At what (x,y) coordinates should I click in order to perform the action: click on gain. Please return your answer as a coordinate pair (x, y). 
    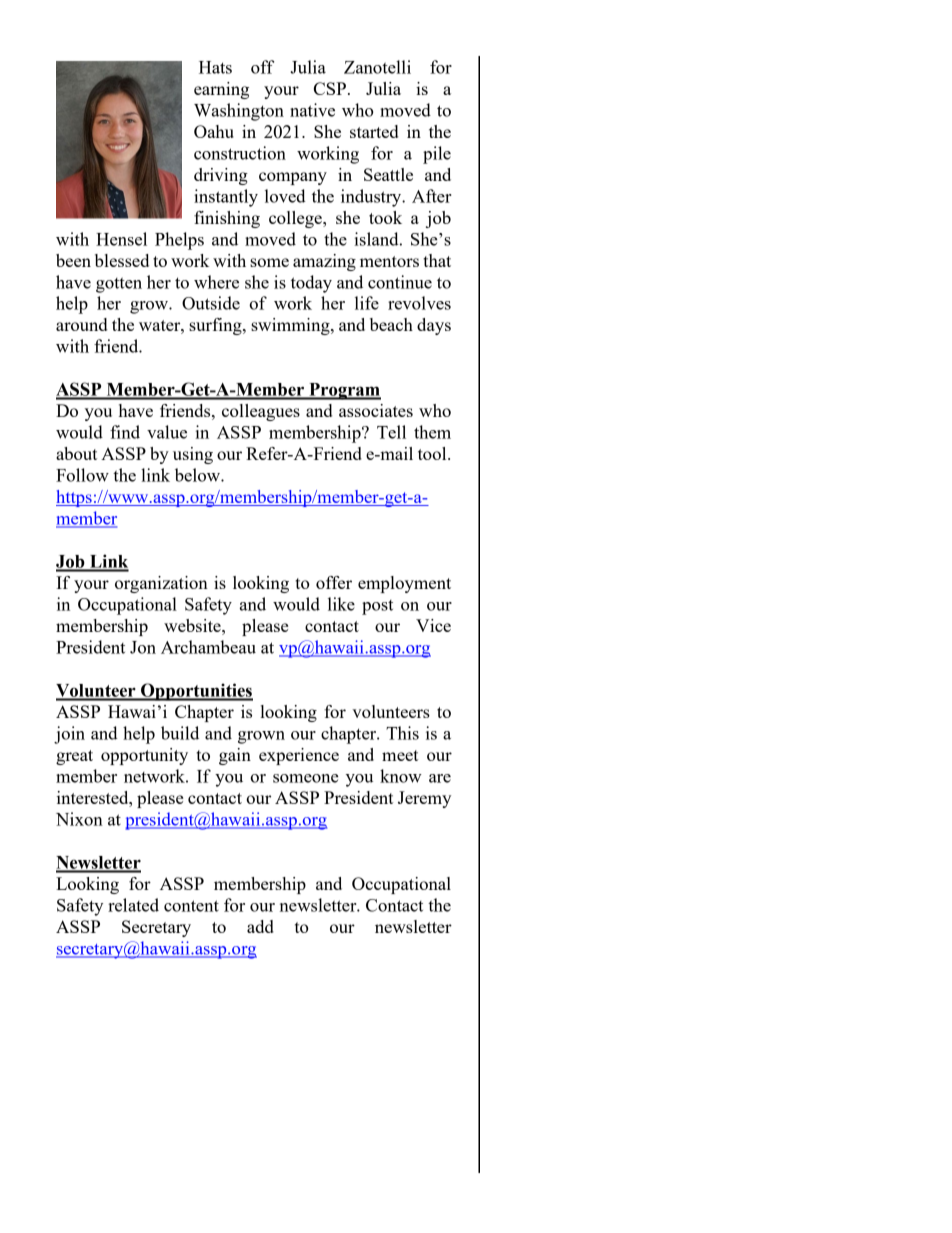
    Looking at the image, I should click on (235, 756).
